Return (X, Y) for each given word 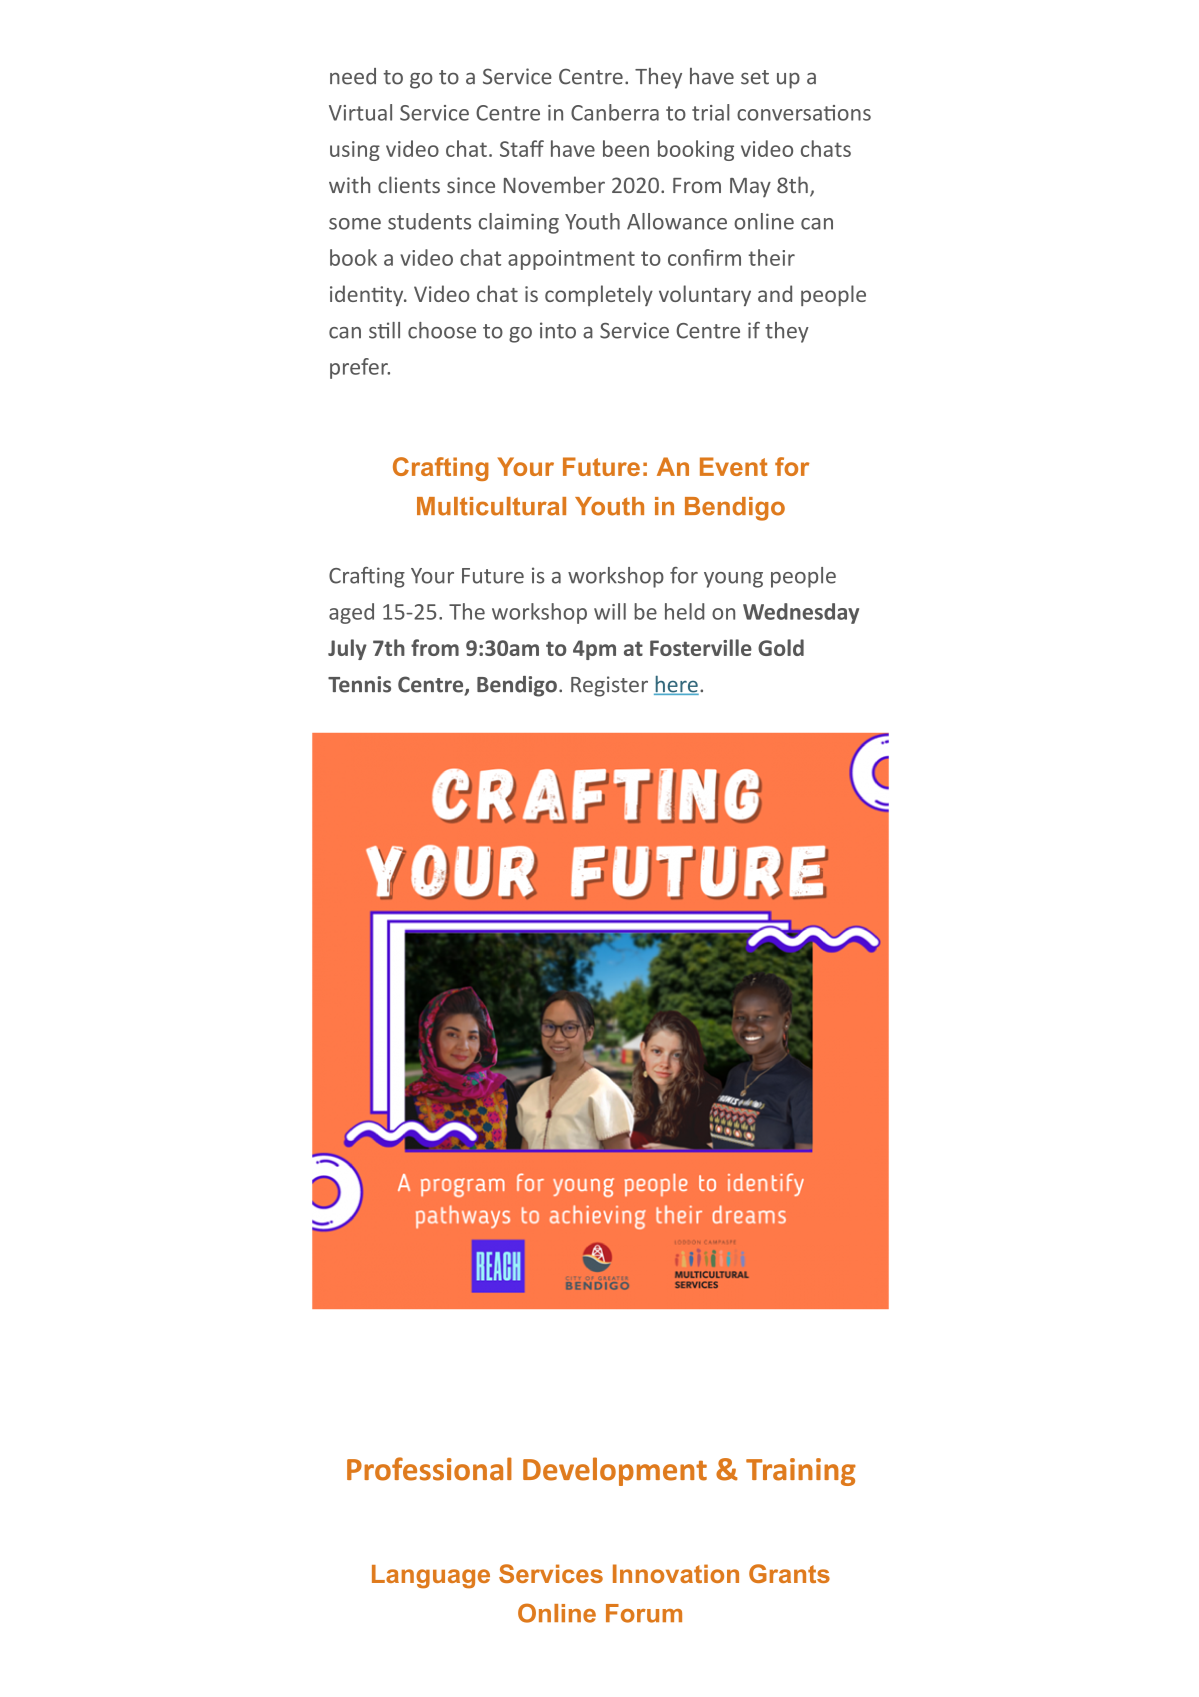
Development (615, 1471)
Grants (789, 1573)
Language (431, 1577)
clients (409, 184)
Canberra (615, 112)
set (755, 77)
